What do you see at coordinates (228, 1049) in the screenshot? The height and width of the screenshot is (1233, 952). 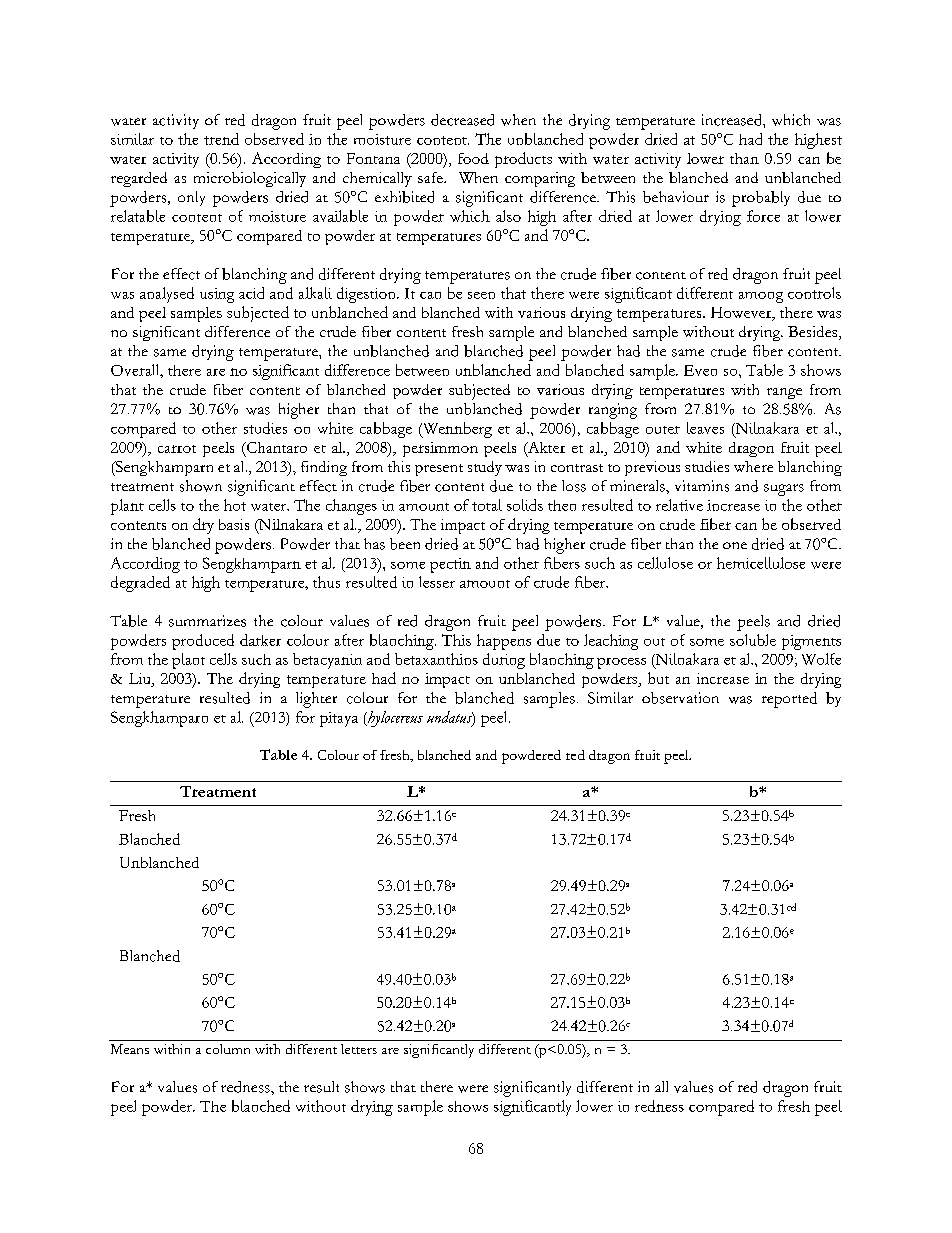 I see `column` at bounding box center [228, 1049].
